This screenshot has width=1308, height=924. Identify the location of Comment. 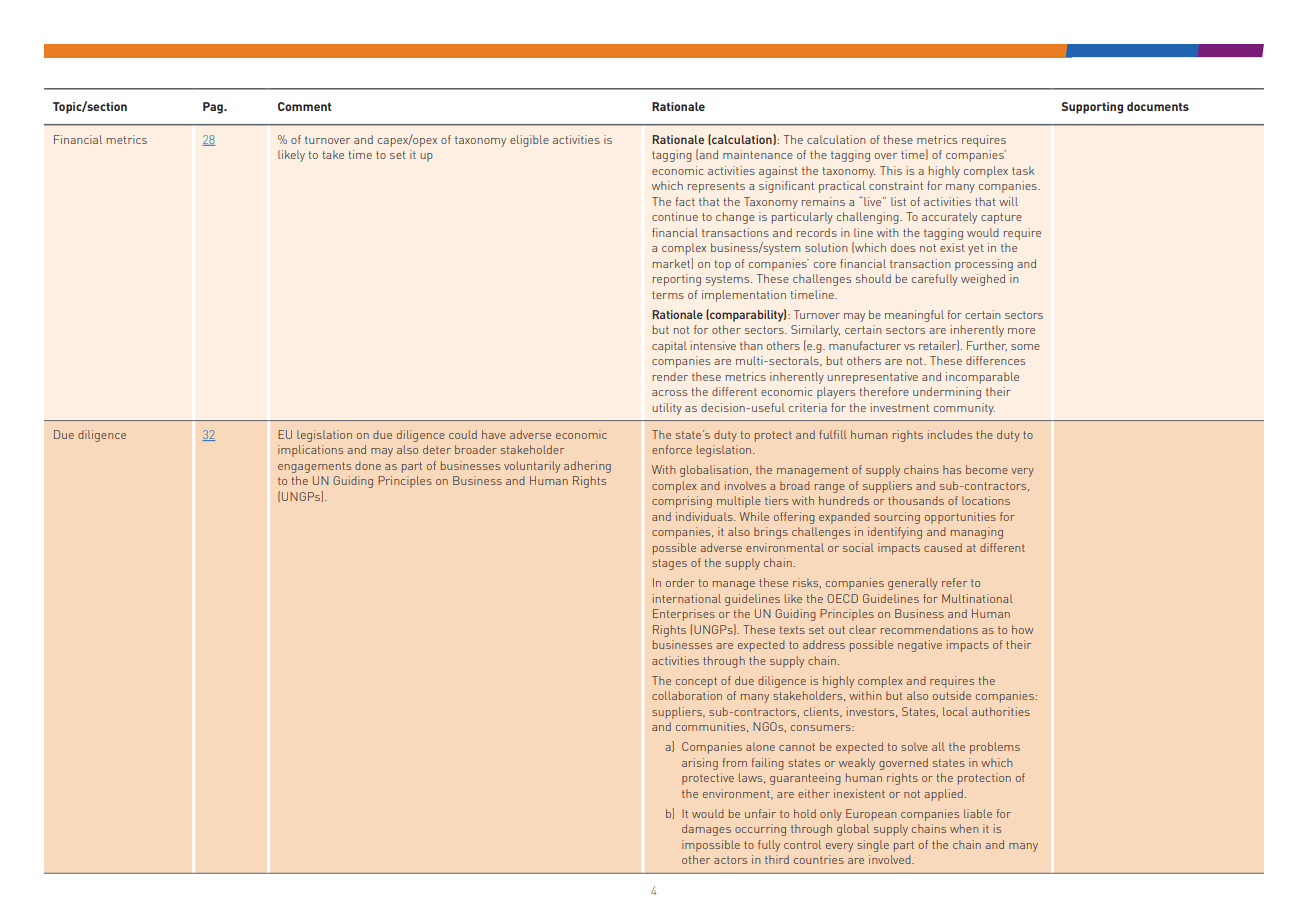
(305, 106).
